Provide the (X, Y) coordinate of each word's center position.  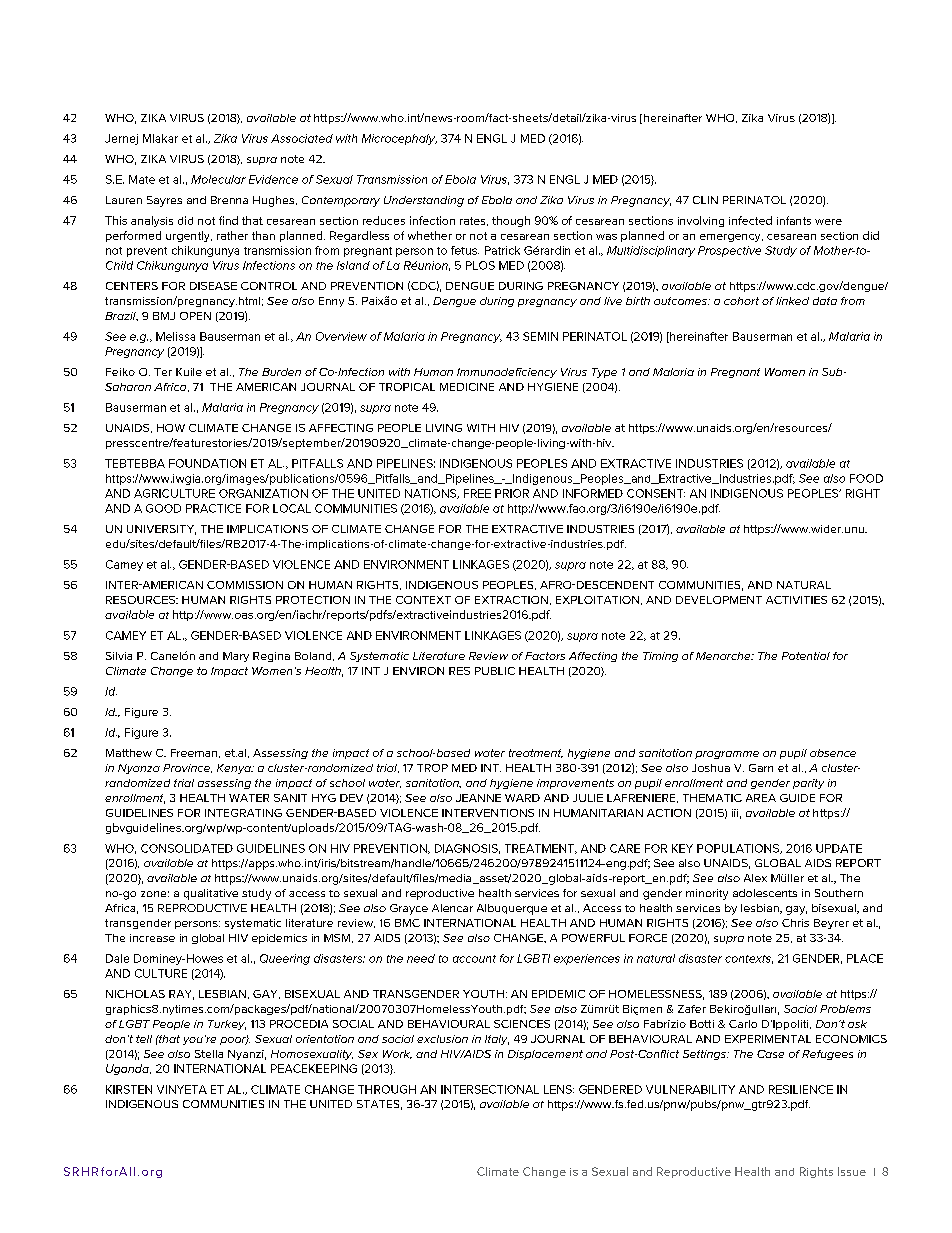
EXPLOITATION (597, 600)
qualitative (211, 894)
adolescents (765, 893)
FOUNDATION (207, 463)
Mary (236, 657)
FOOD (866, 478)
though (511, 221)
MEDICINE (467, 387)
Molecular (218, 179)
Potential (806, 656)
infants (794, 220)
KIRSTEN (129, 1089)
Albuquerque (512, 909)
